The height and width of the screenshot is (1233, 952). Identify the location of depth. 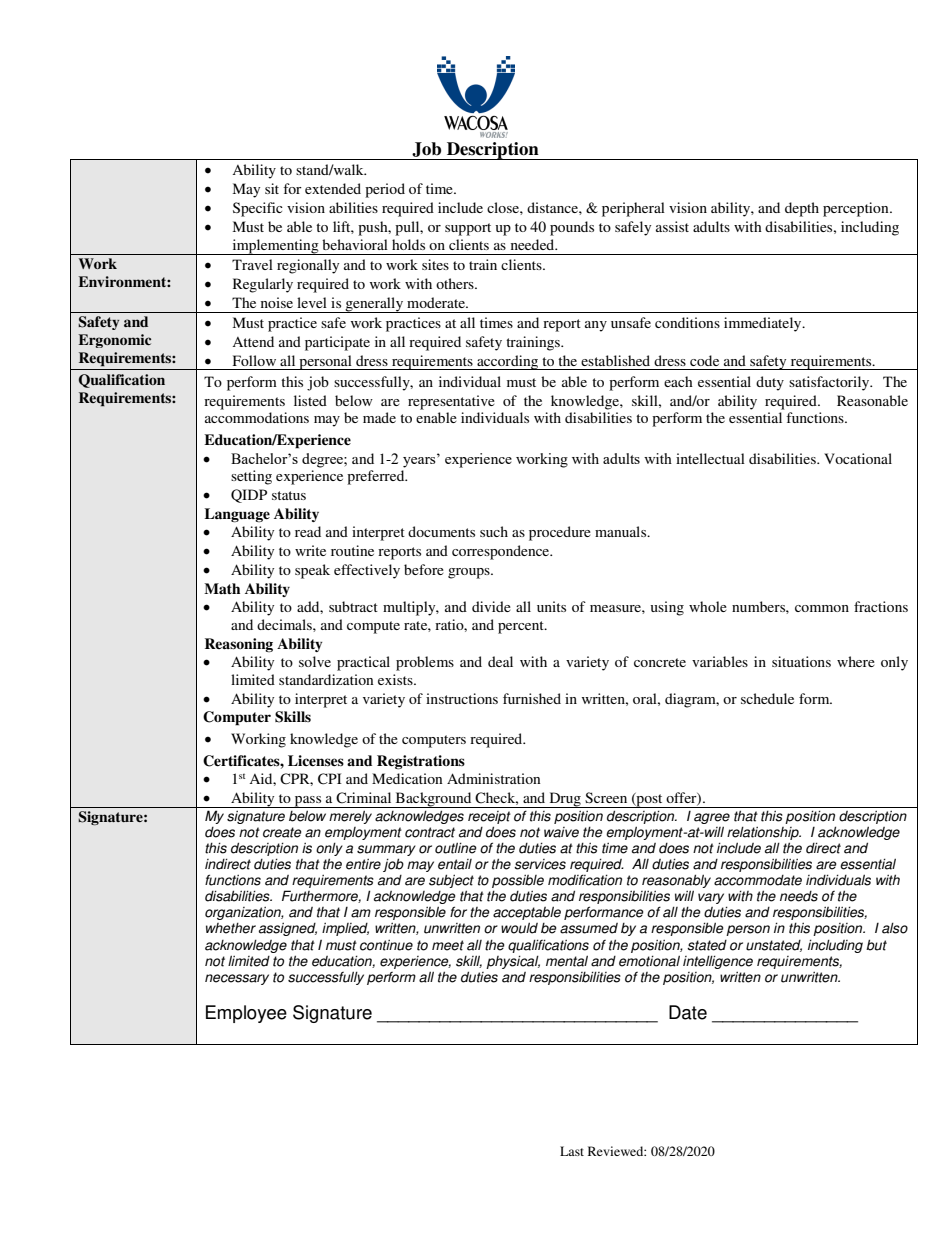
(802, 209).
